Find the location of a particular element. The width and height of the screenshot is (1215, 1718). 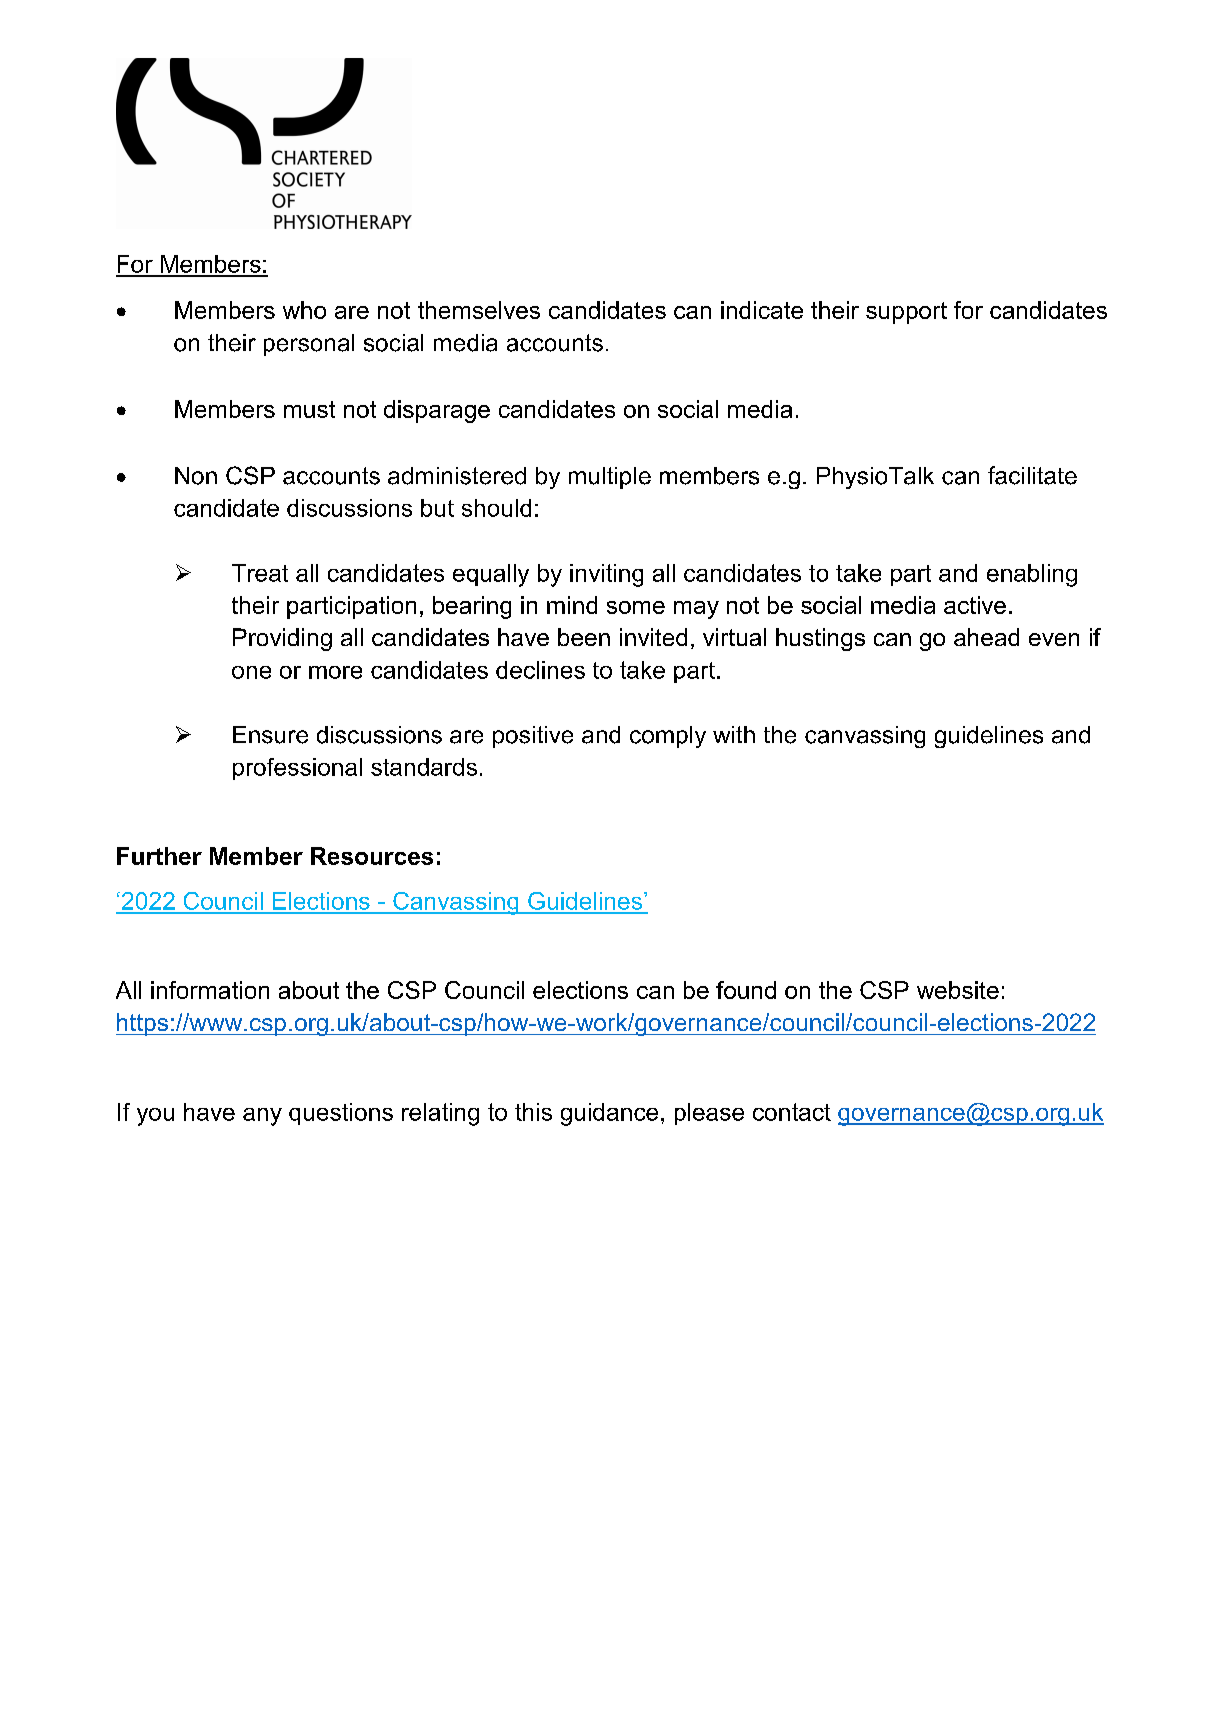

active is located at coordinates (975, 605).
